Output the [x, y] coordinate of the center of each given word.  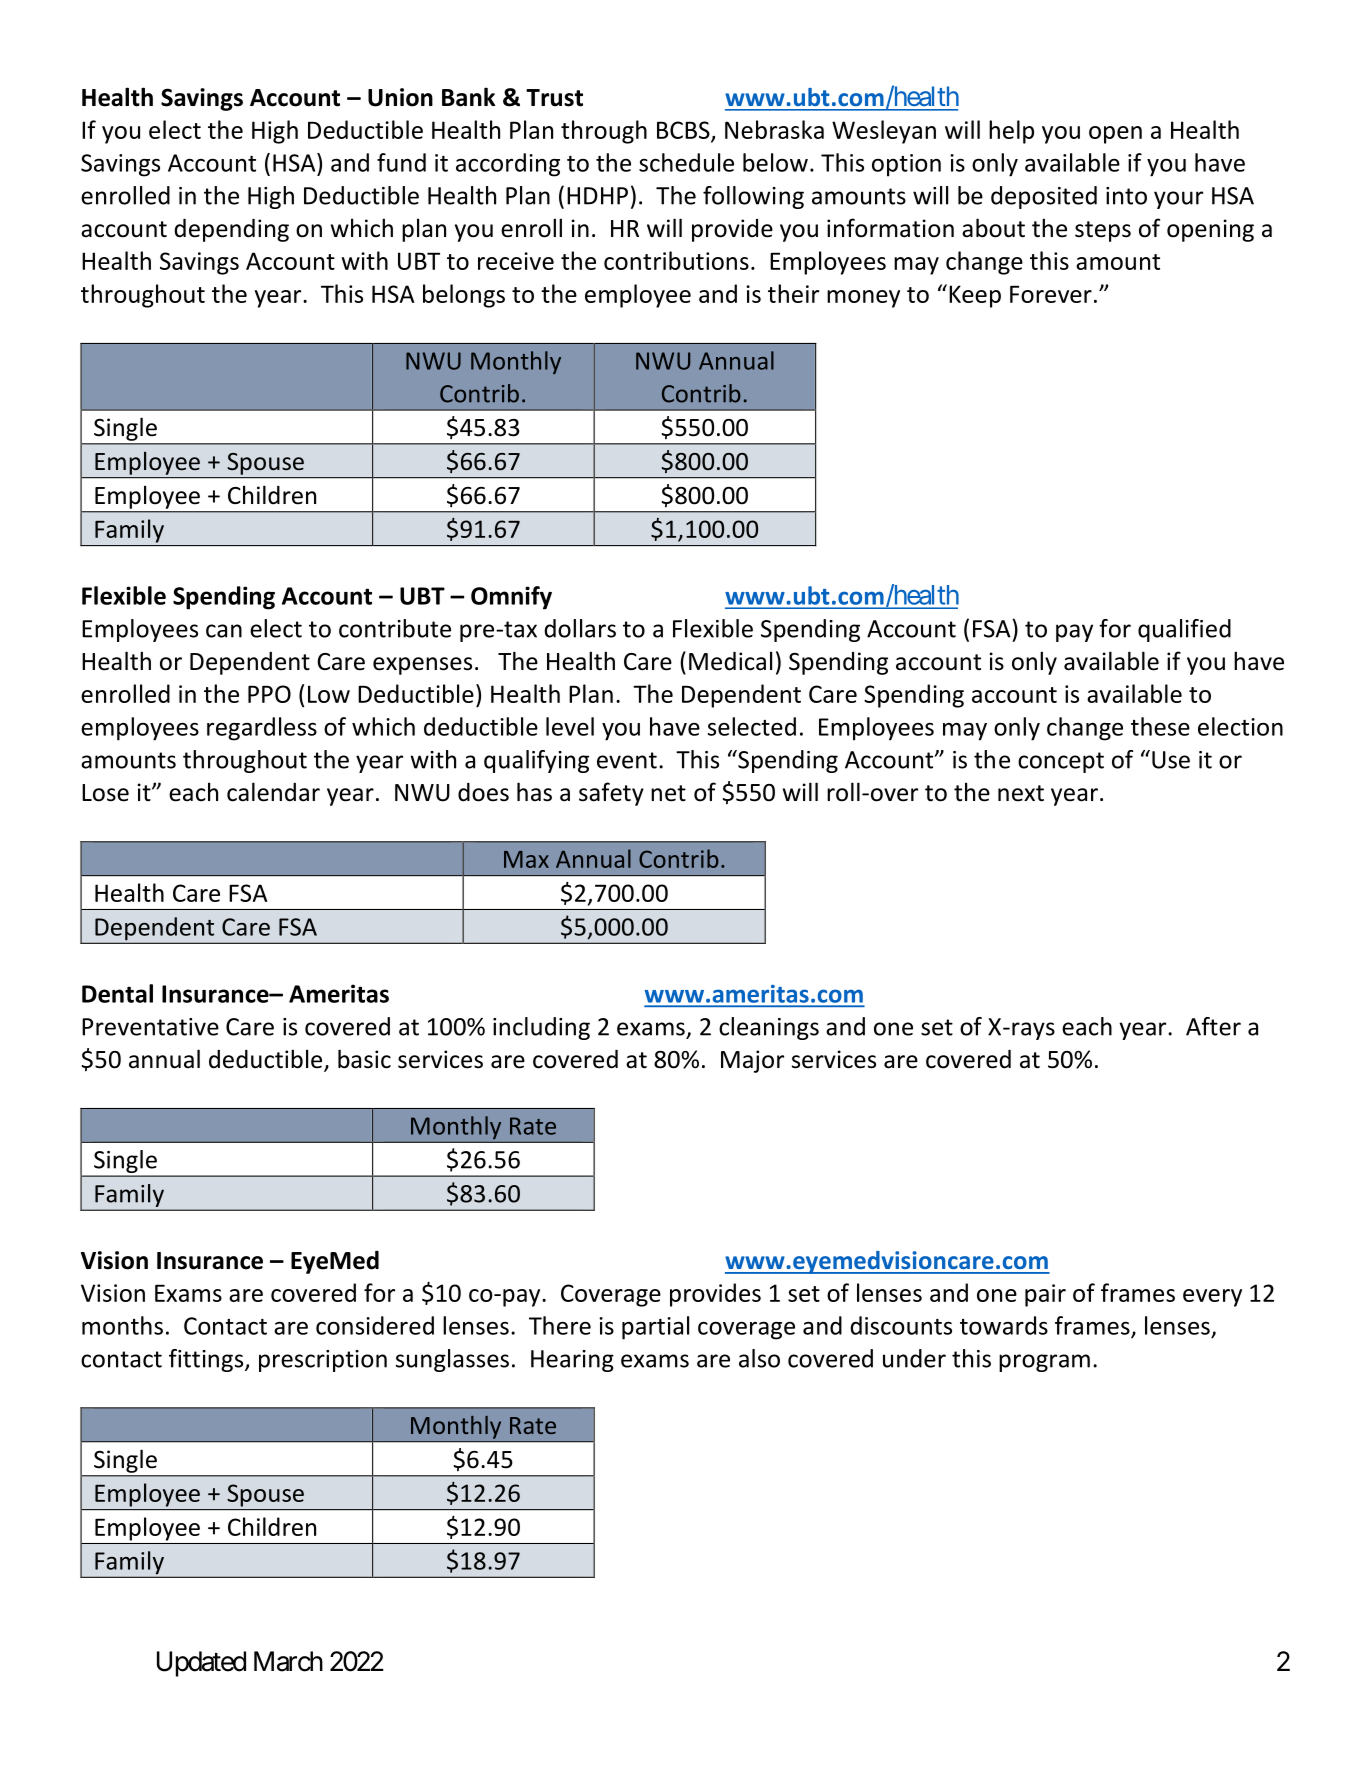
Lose [105, 793]
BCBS [684, 131]
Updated [201, 1664]
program [1044, 1363]
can [224, 631]
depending [231, 230]
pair [1045, 1295]
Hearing [572, 1361]
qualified [1184, 630]
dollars [580, 628]
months [122, 1325]
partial [655, 1328]
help [1011, 132]
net [668, 793]
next [1021, 793]
